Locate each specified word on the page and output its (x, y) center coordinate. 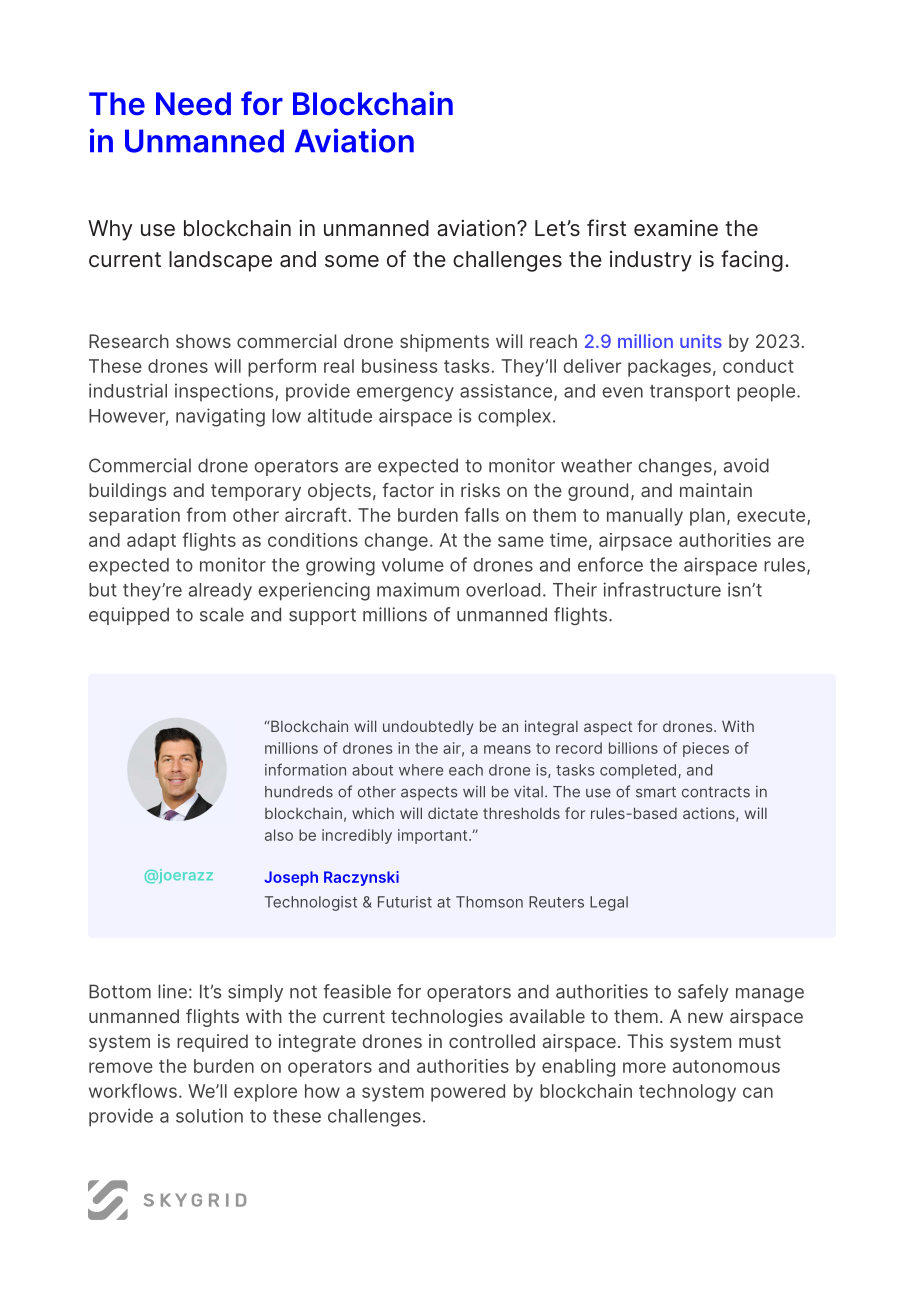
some (352, 261)
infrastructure (662, 589)
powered (468, 1093)
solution (209, 1115)
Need (193, 104)
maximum (418, 589)
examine (676, 228)
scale (222, 614)
